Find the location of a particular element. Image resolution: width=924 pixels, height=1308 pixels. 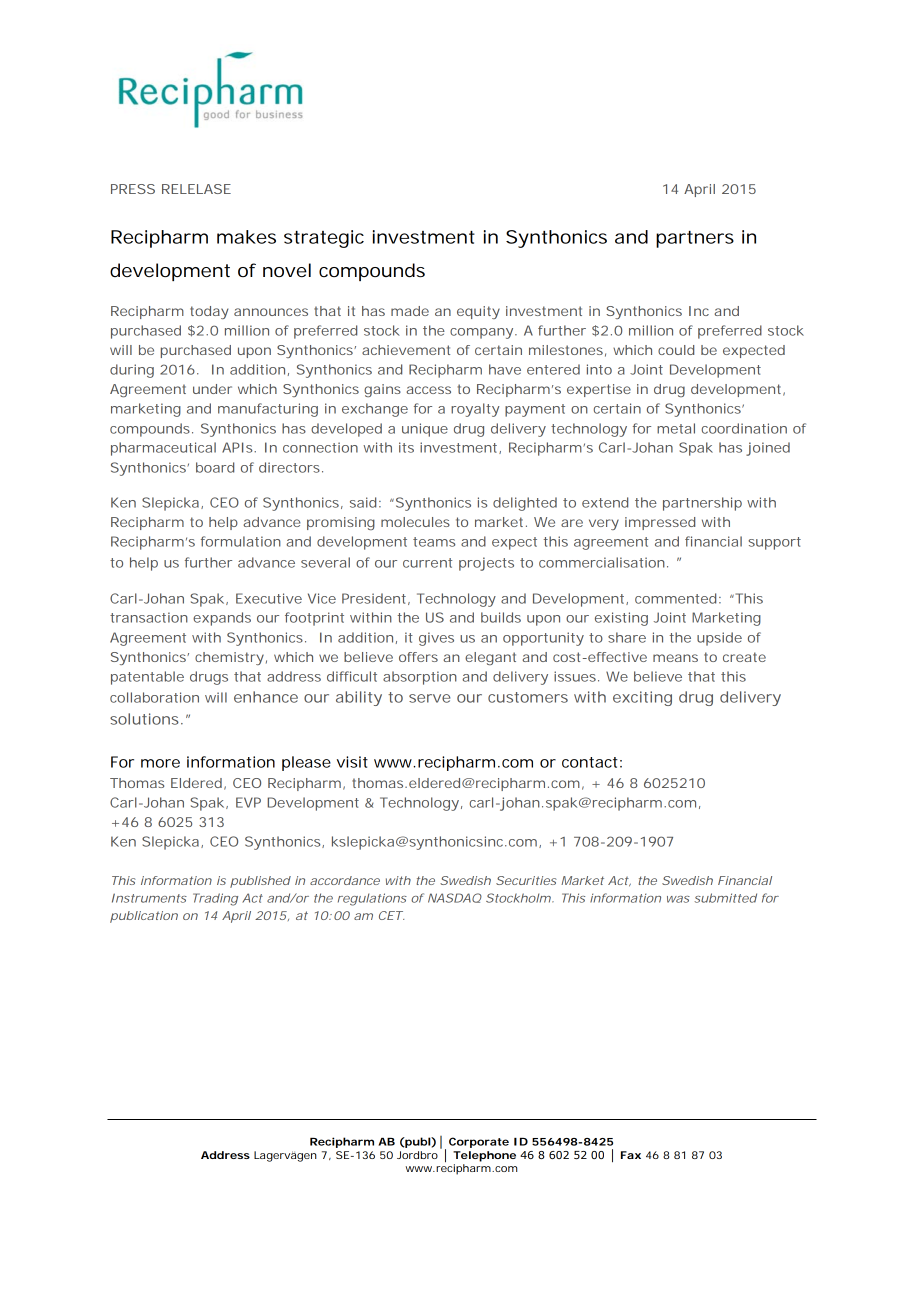

equity is located at coordinates (478, 312).
